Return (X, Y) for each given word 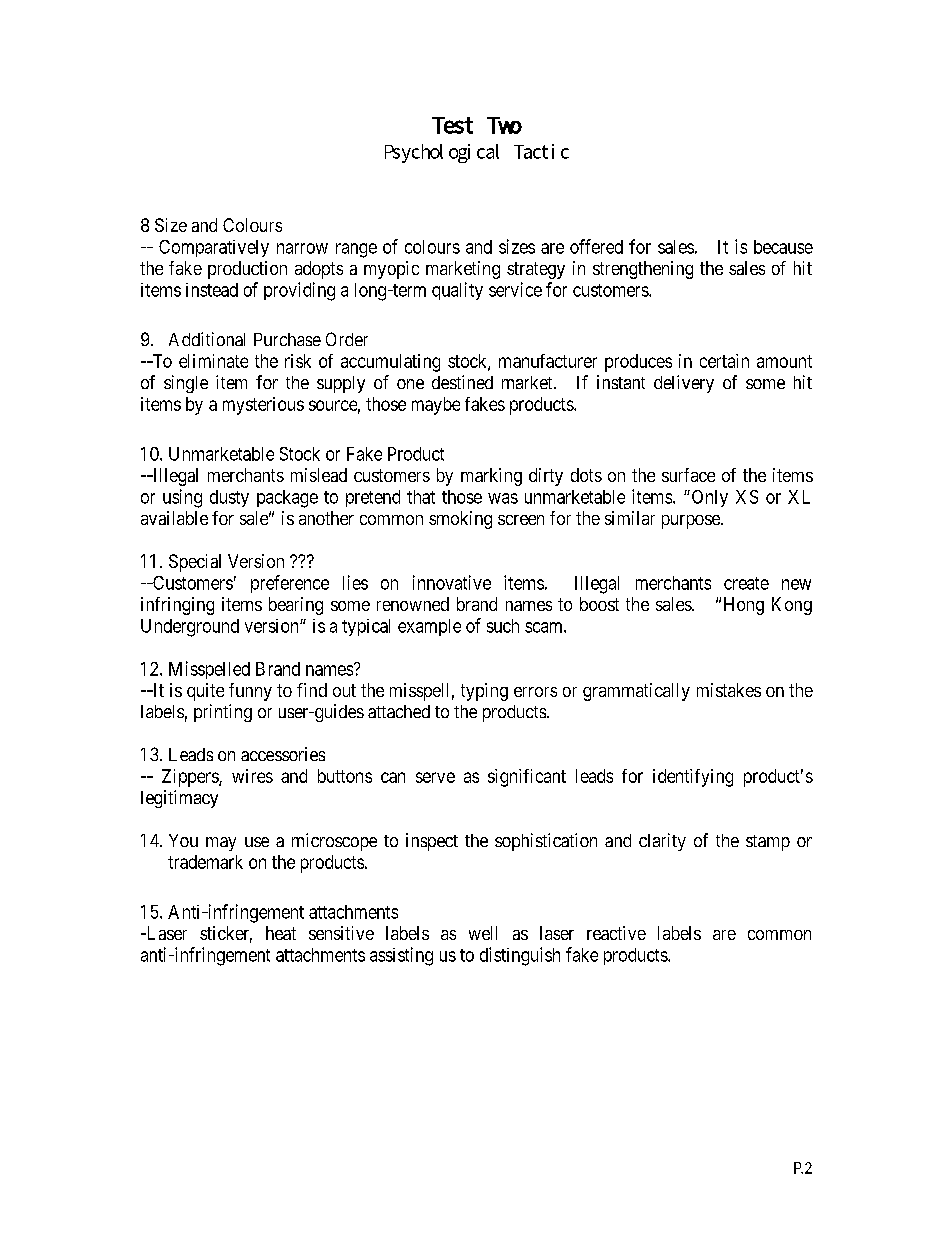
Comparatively (214, 248)
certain (724, 361)
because (783, 247)
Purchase (287, 339)
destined (462, 382)
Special (195, 563)
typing (484, 692)
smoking (460, 520)
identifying (693, 778)
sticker (226, 934)
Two (504, 125)
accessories (283, 754)
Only (708, 498)
